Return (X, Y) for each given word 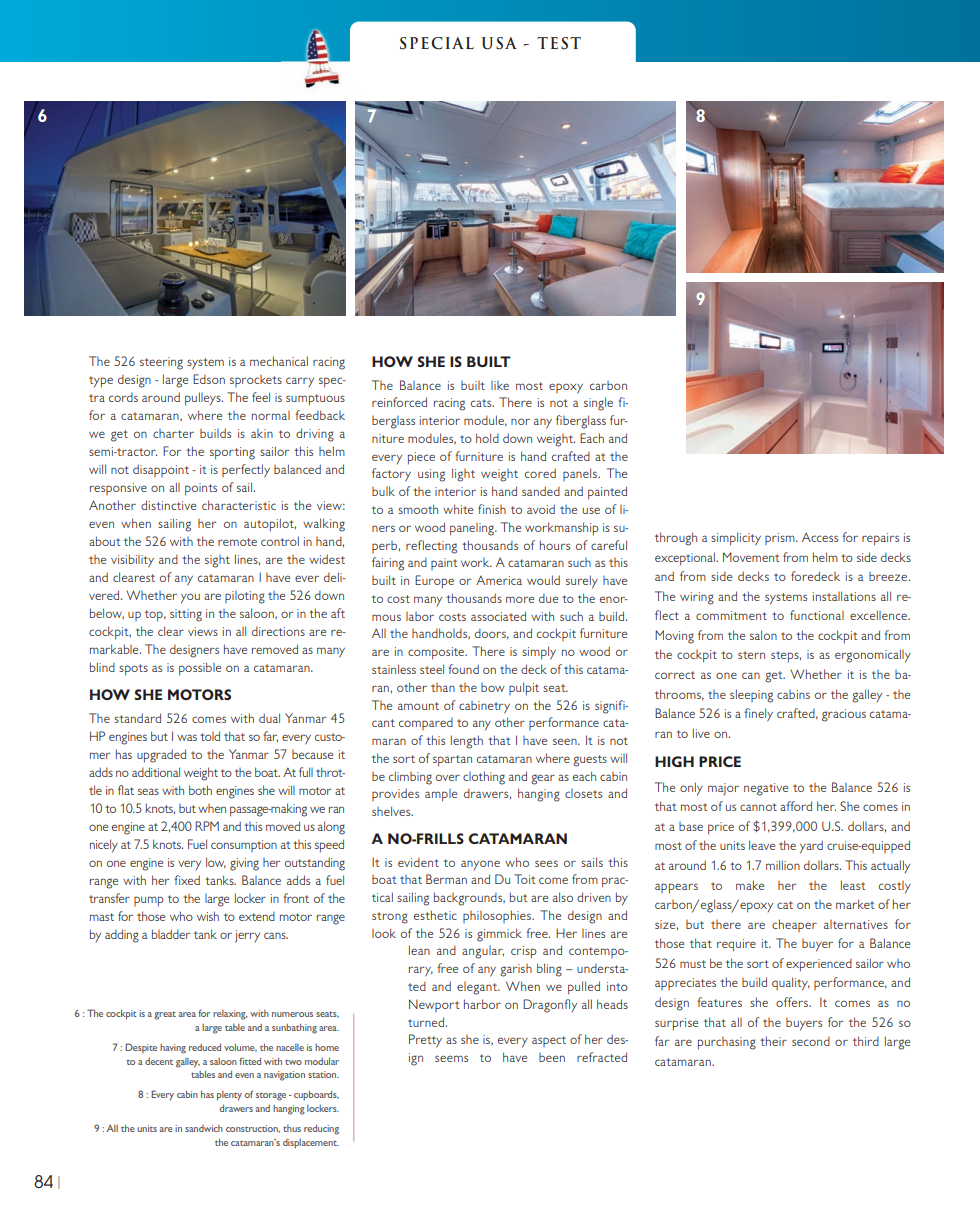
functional (817, 615)
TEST (559, 43)
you (190, 598)
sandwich (204, 1128)
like (500, 385)
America (499, 580)
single (598, 404)
